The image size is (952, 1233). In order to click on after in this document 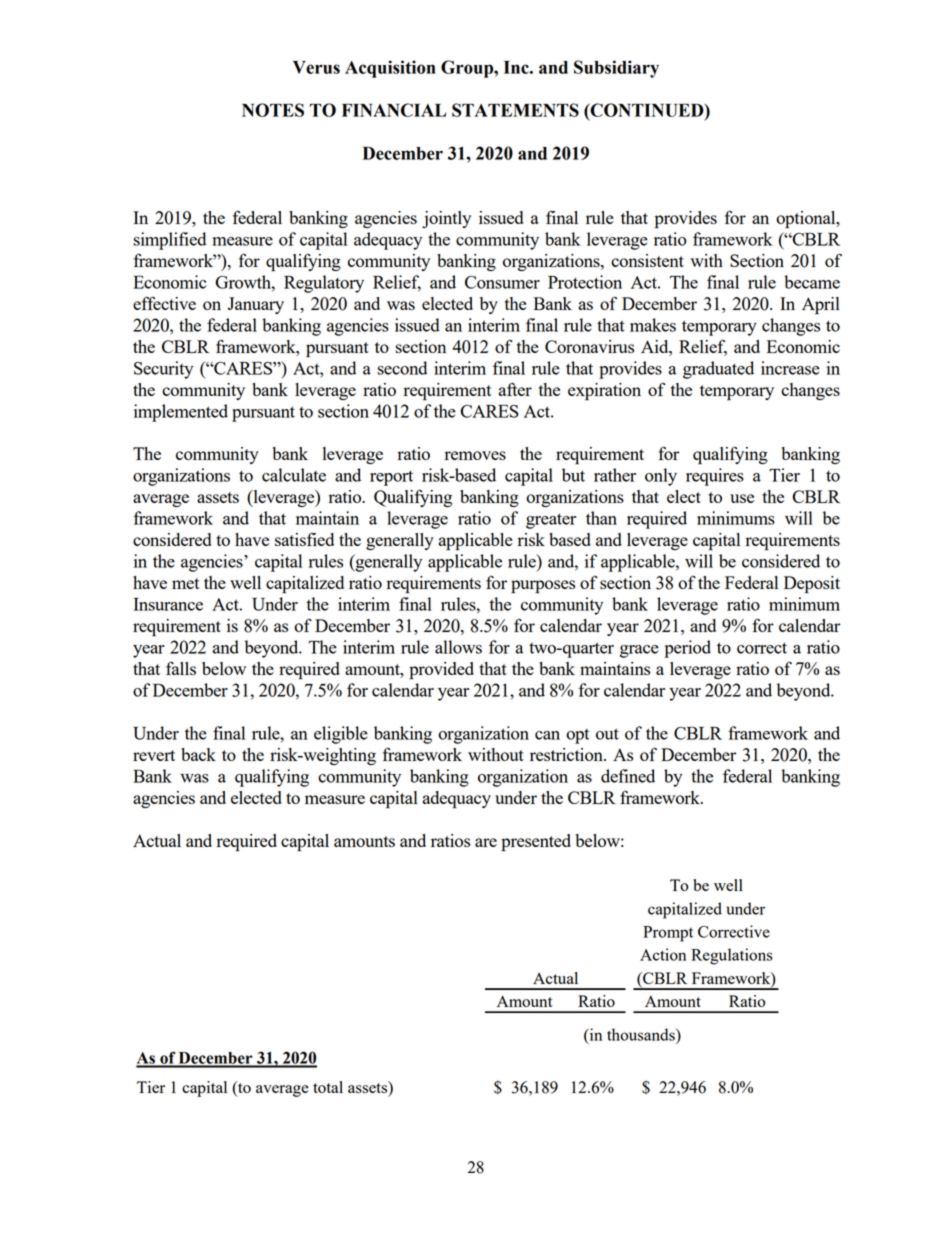, I will do `click(515, 389)`.
